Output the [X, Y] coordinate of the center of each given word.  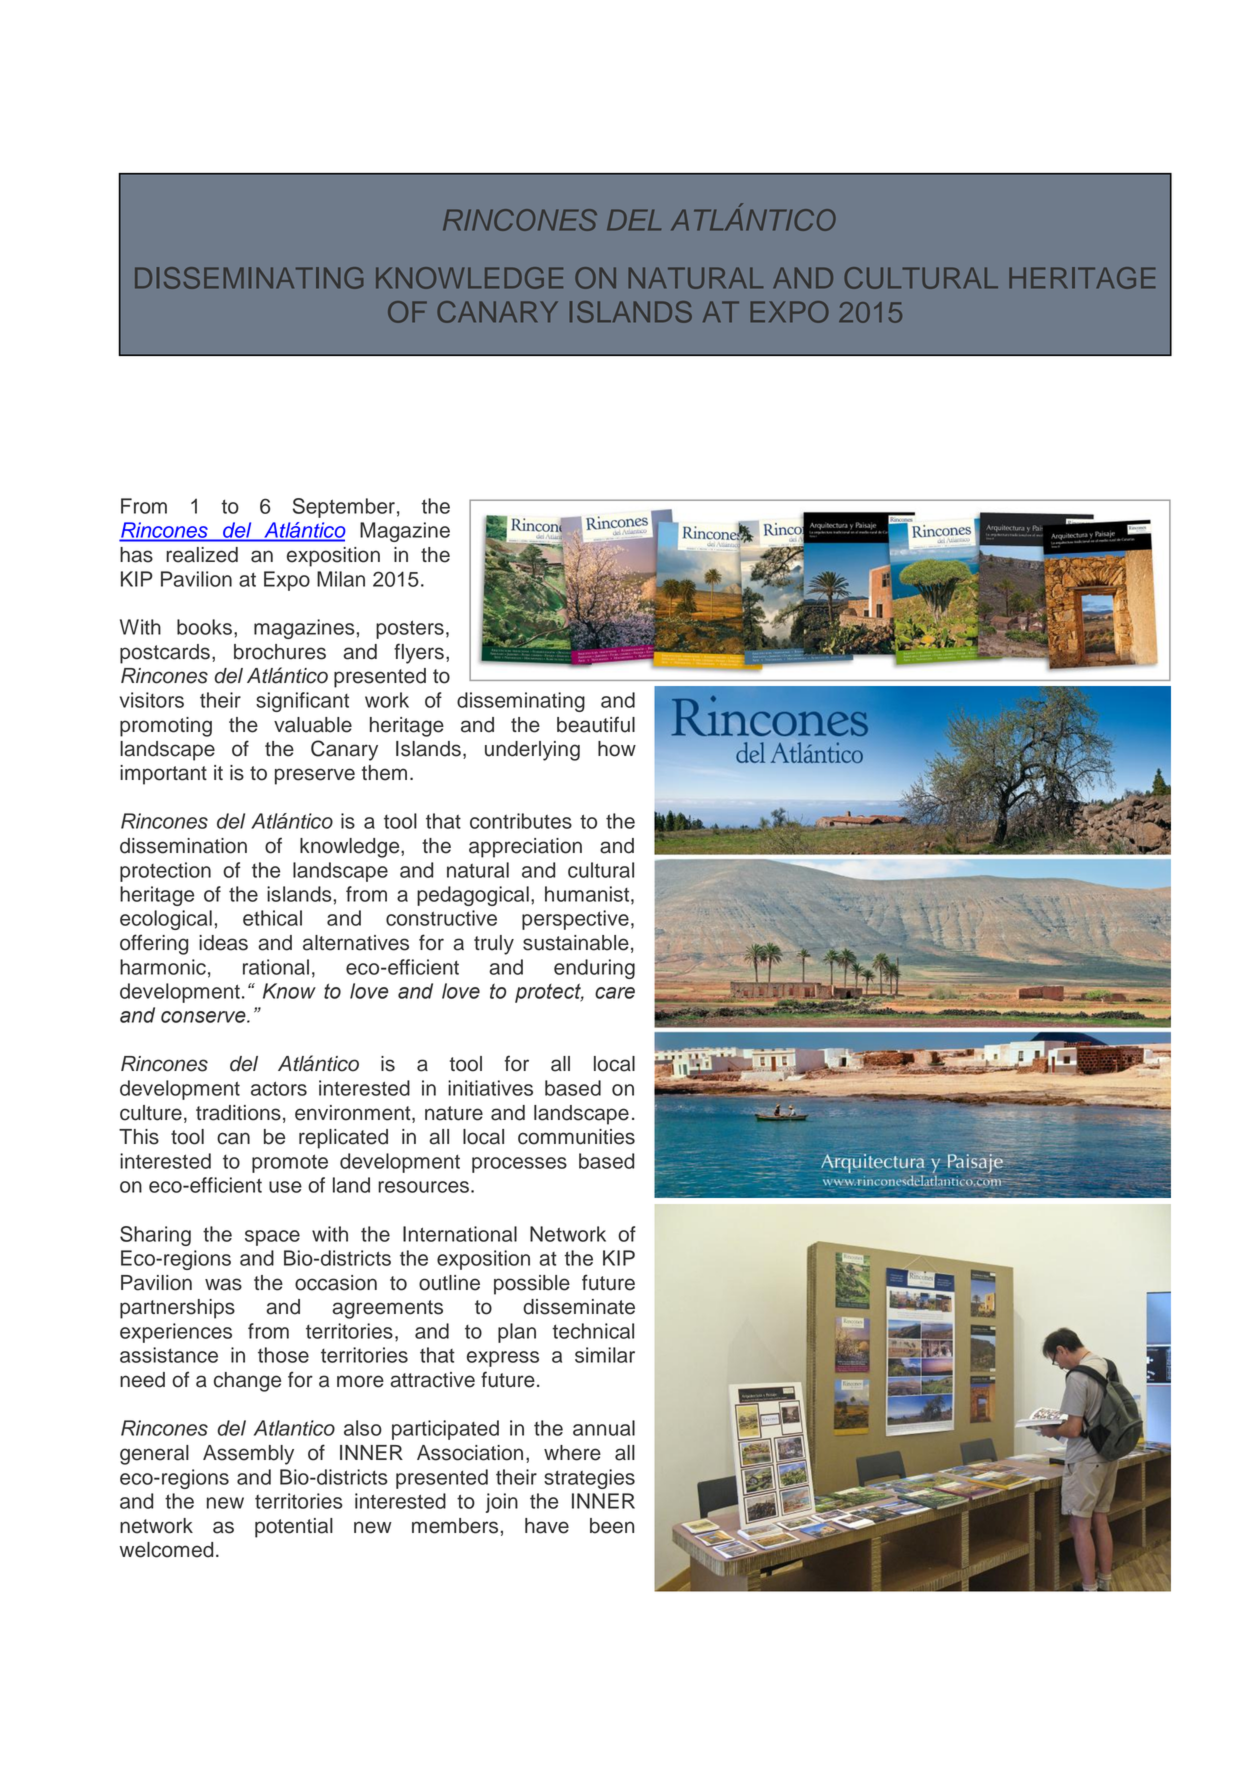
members [455, 1526]
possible [532, 1285]
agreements [387, 1309]
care [615, 993]
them [384, 773]
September [344, 508]
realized [202, 555]
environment [354, 1114]
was [223, 1284]
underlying [532, 751]
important [163, 775]
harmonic [163, 967]
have [547, 1526]
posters [410, 629]
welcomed [166, 1550]
